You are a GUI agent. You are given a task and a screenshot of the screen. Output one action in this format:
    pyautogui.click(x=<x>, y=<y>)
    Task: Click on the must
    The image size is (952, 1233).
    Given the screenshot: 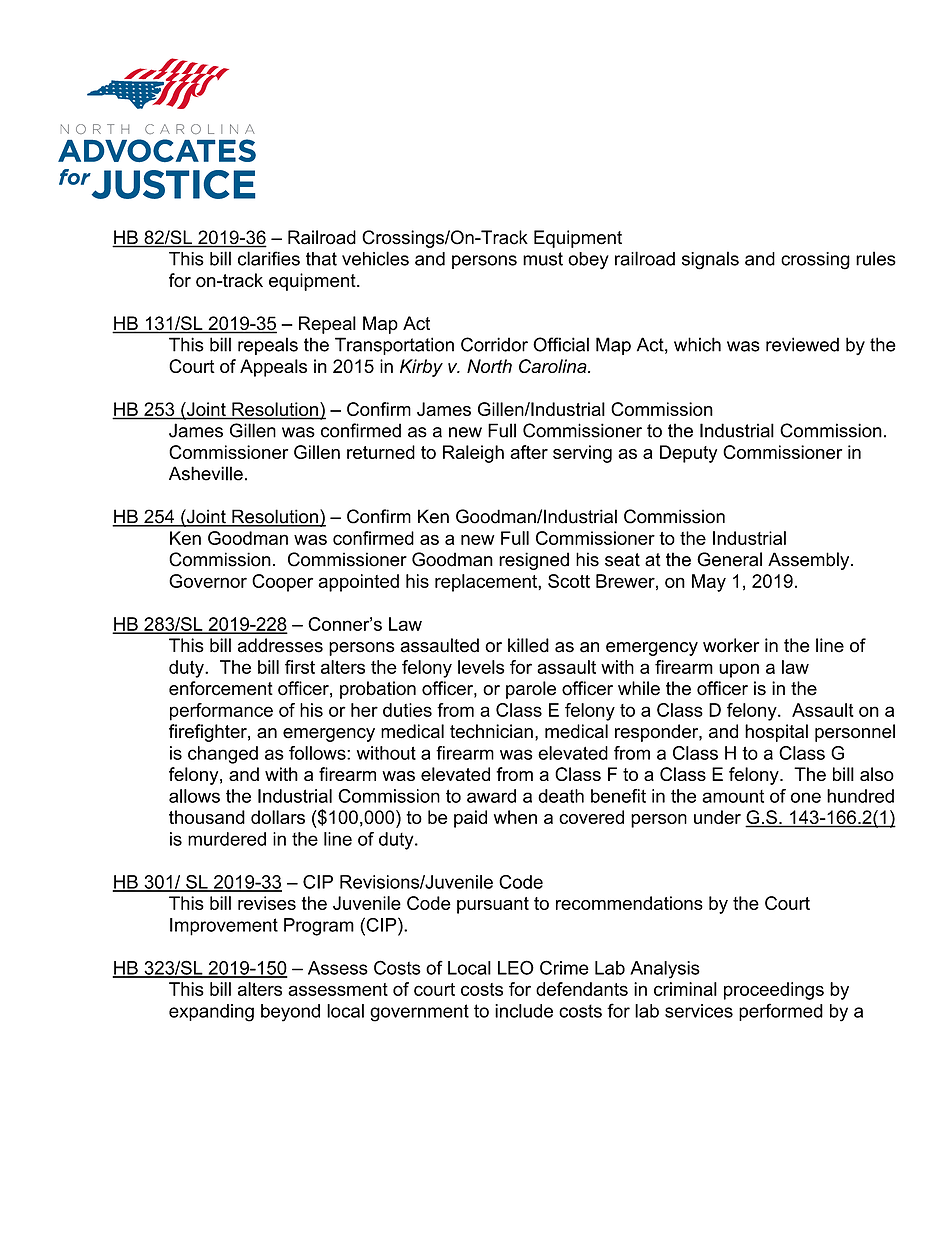 What is the action you would take?
    pyautogui.click(x=543, y=259)
